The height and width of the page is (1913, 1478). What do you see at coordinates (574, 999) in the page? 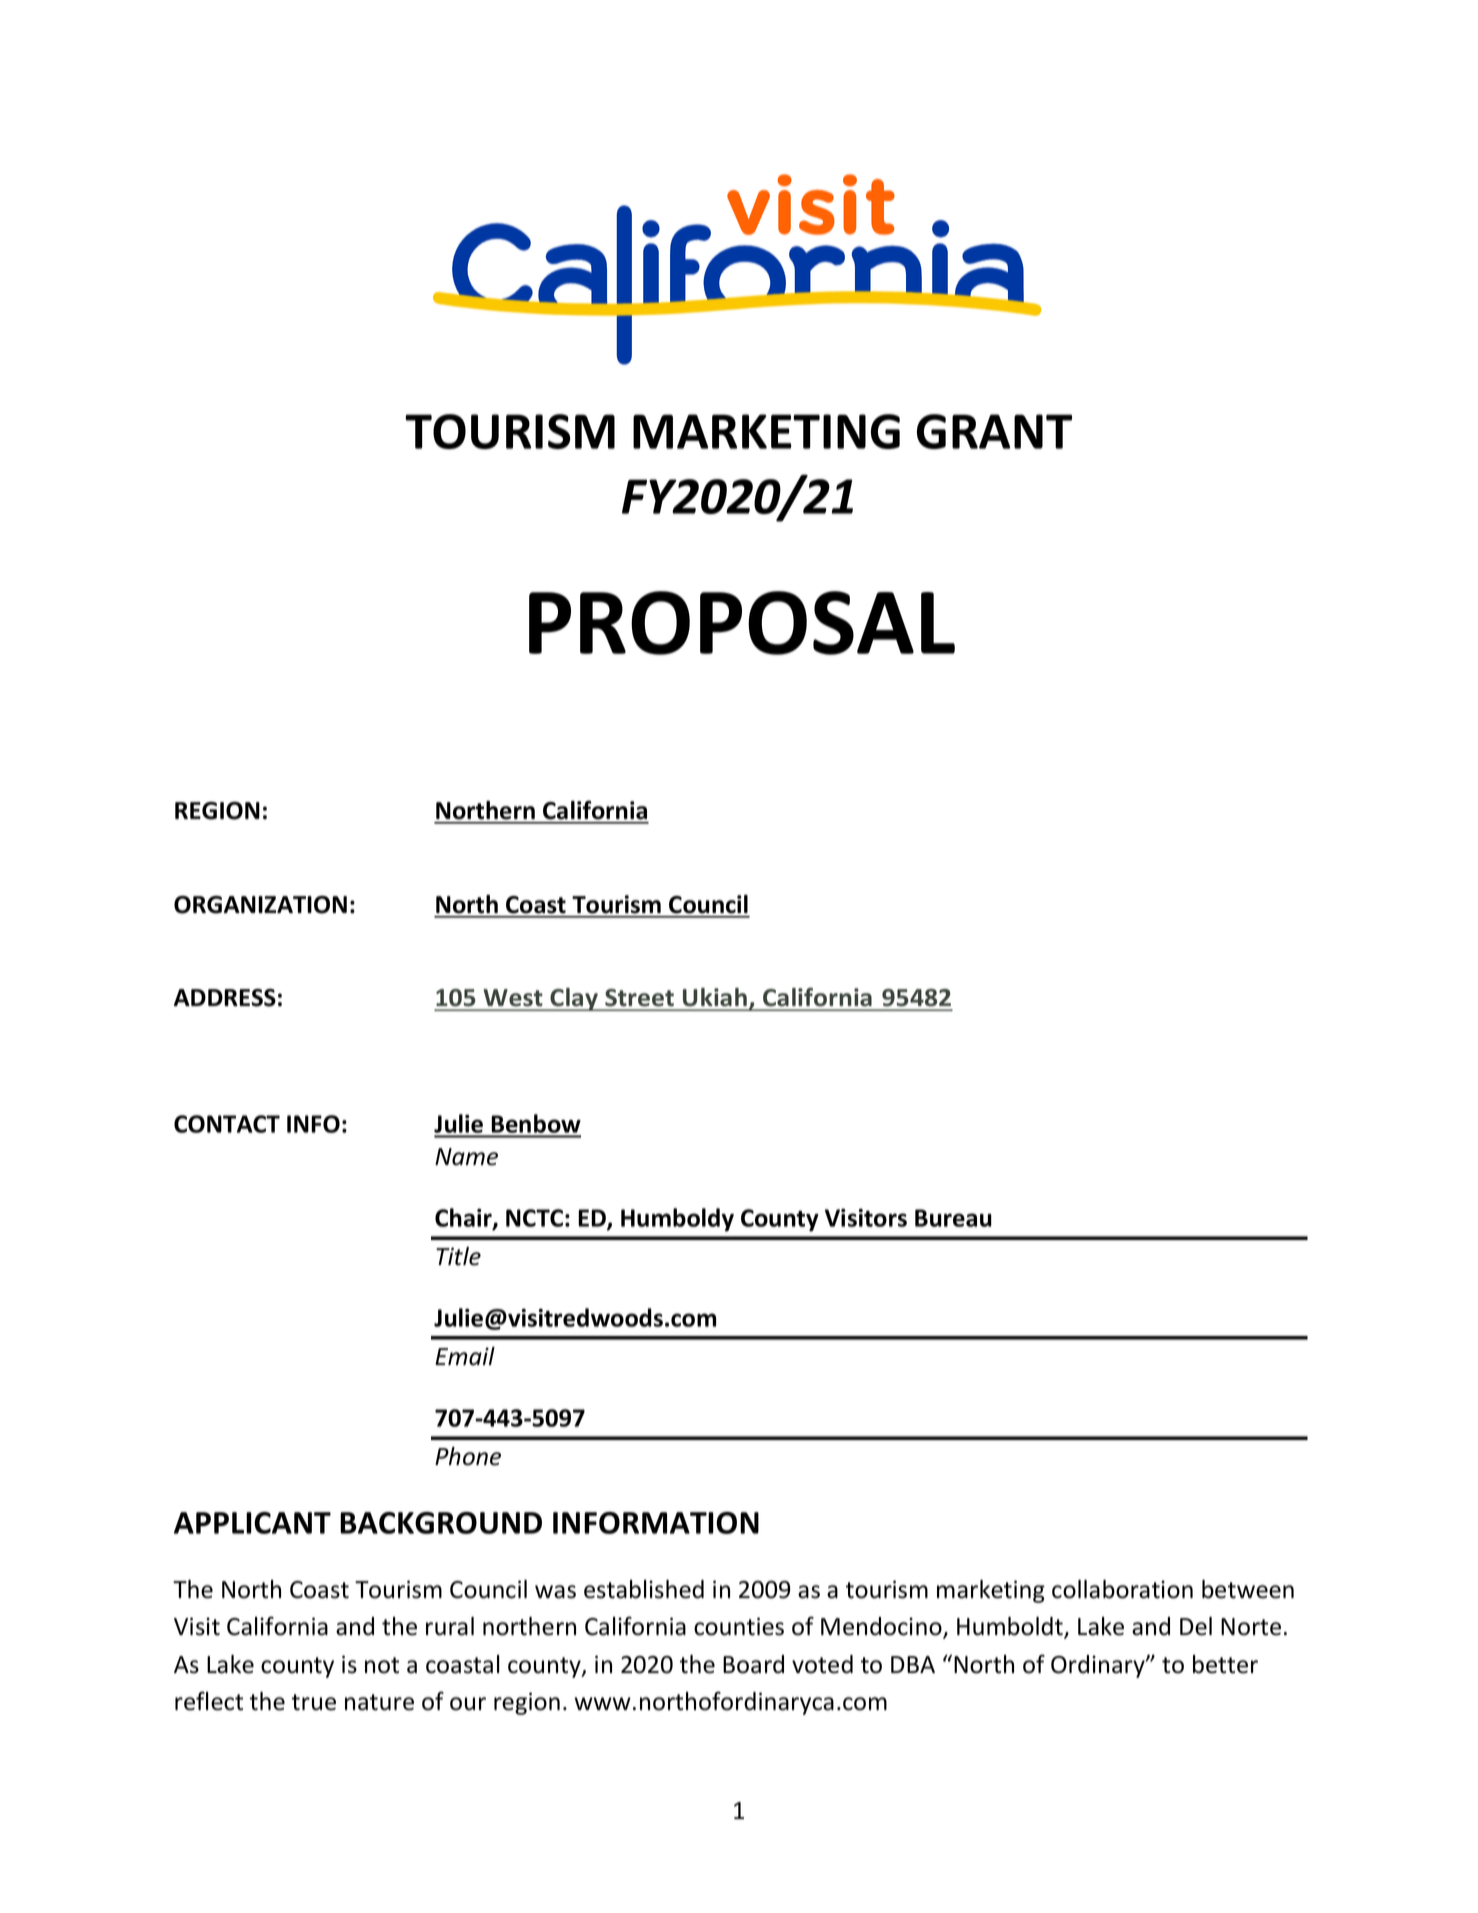
I see `Clay` at bounding box center [574, 999].
